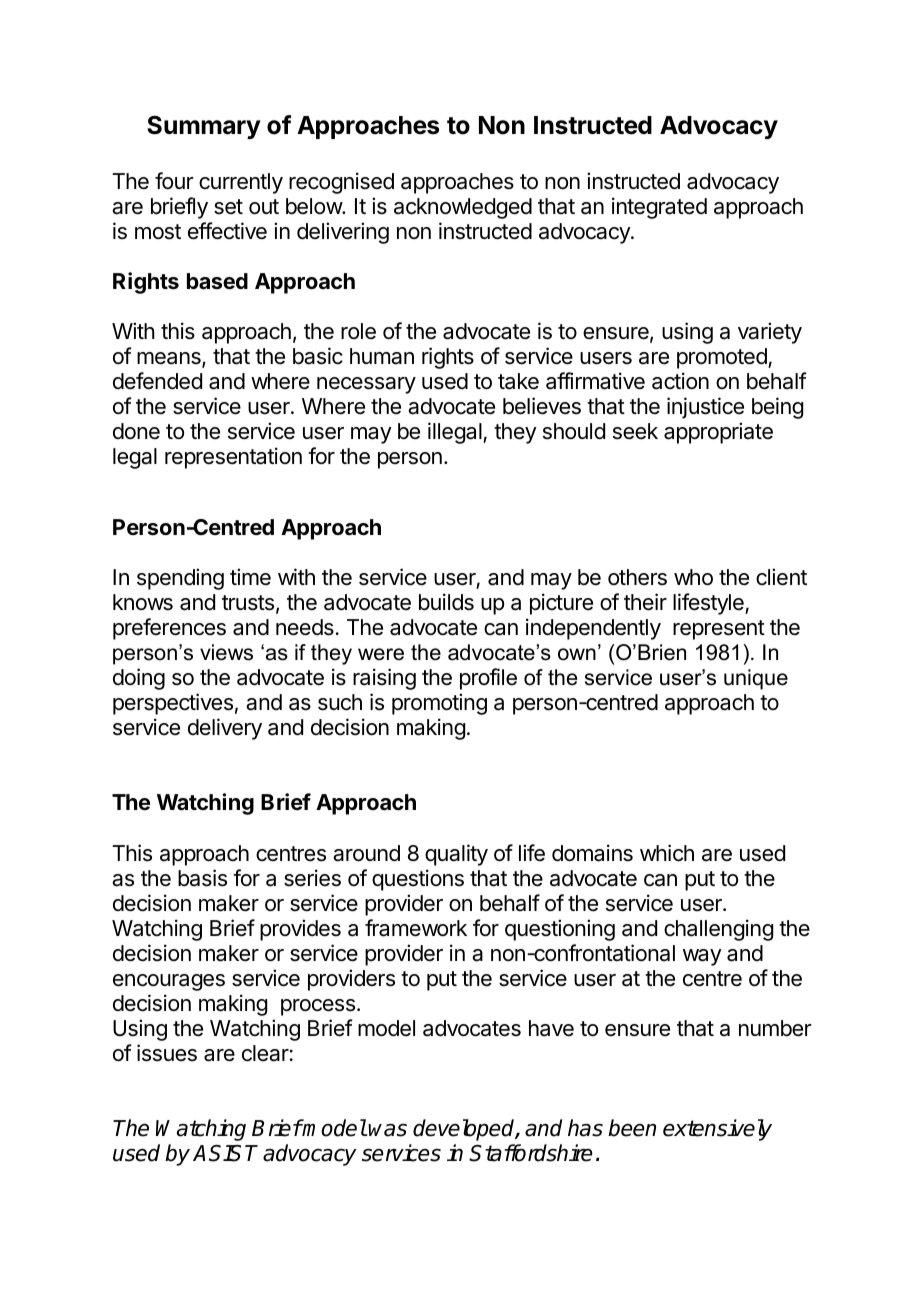 This screenshot has height=1308, width=924. I want to click on unique, so click(756, 679).
